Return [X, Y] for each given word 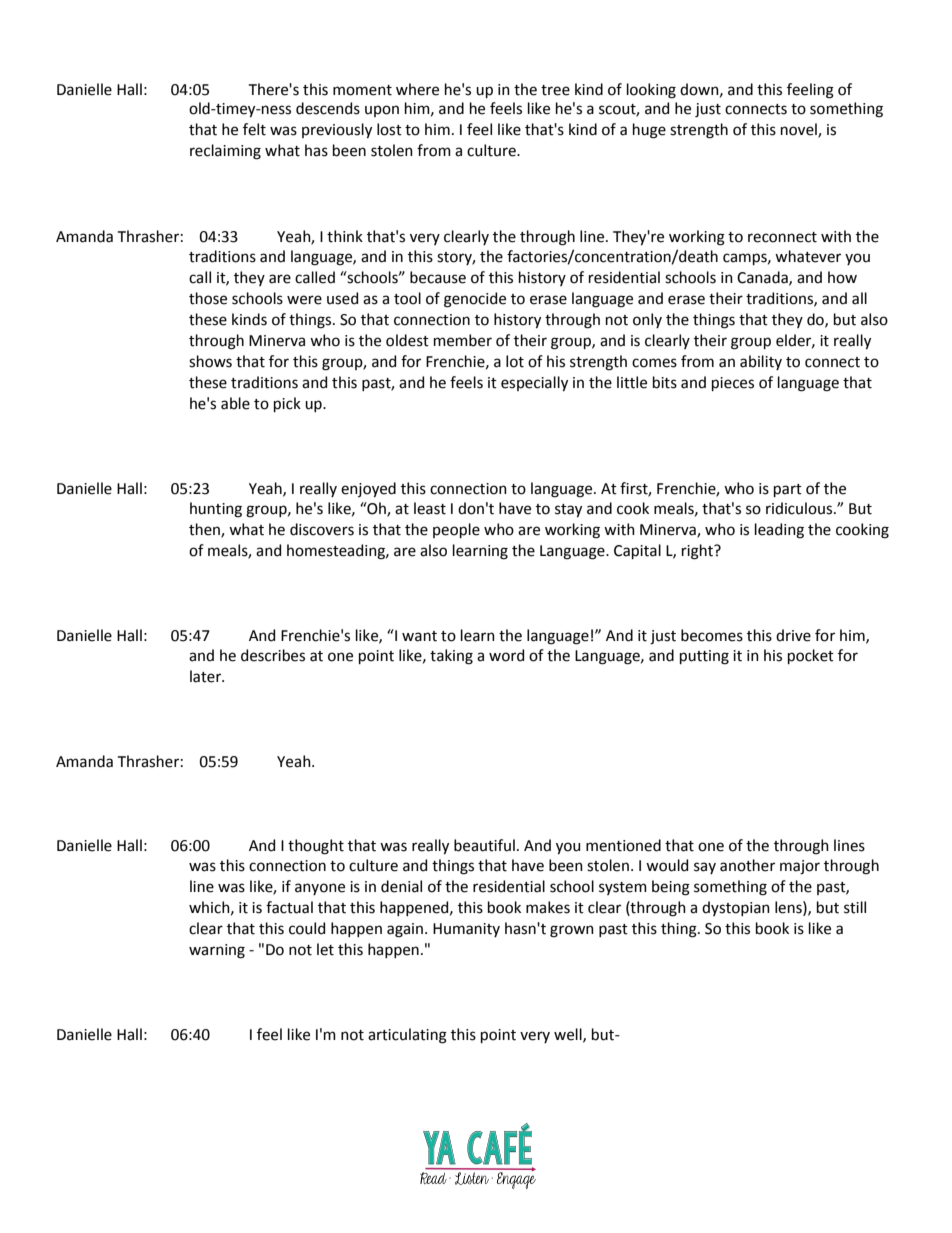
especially [534, 383]
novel [800, 130]
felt [254, 129]
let [325, 949]
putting [704, 657]
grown [572, 931]
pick [287, 404]
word [506, 655]
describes [273, 655]
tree [555, 90]
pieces [733, 384]
